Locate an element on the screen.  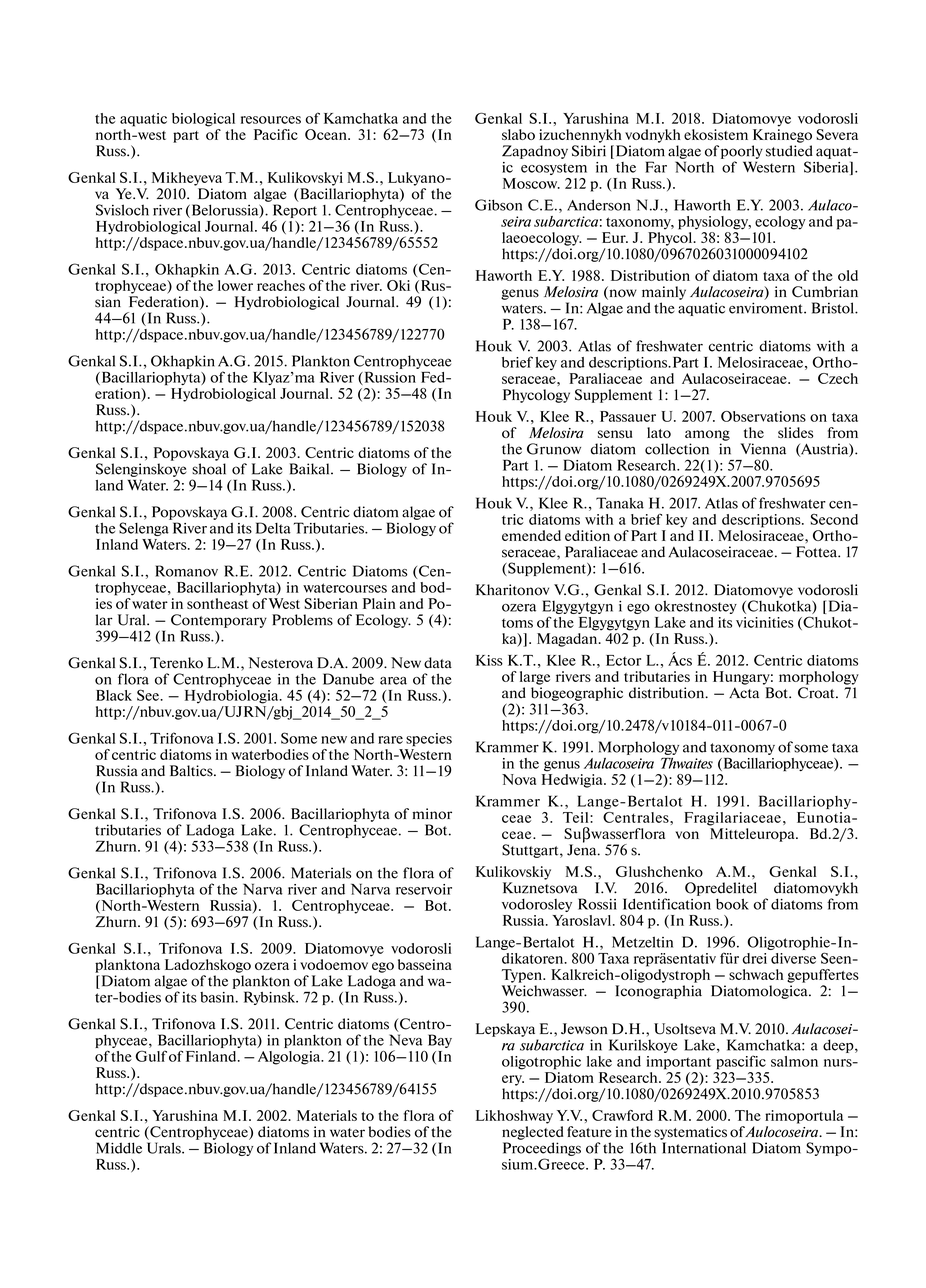
poorly is located at coordinates (742, 152).
